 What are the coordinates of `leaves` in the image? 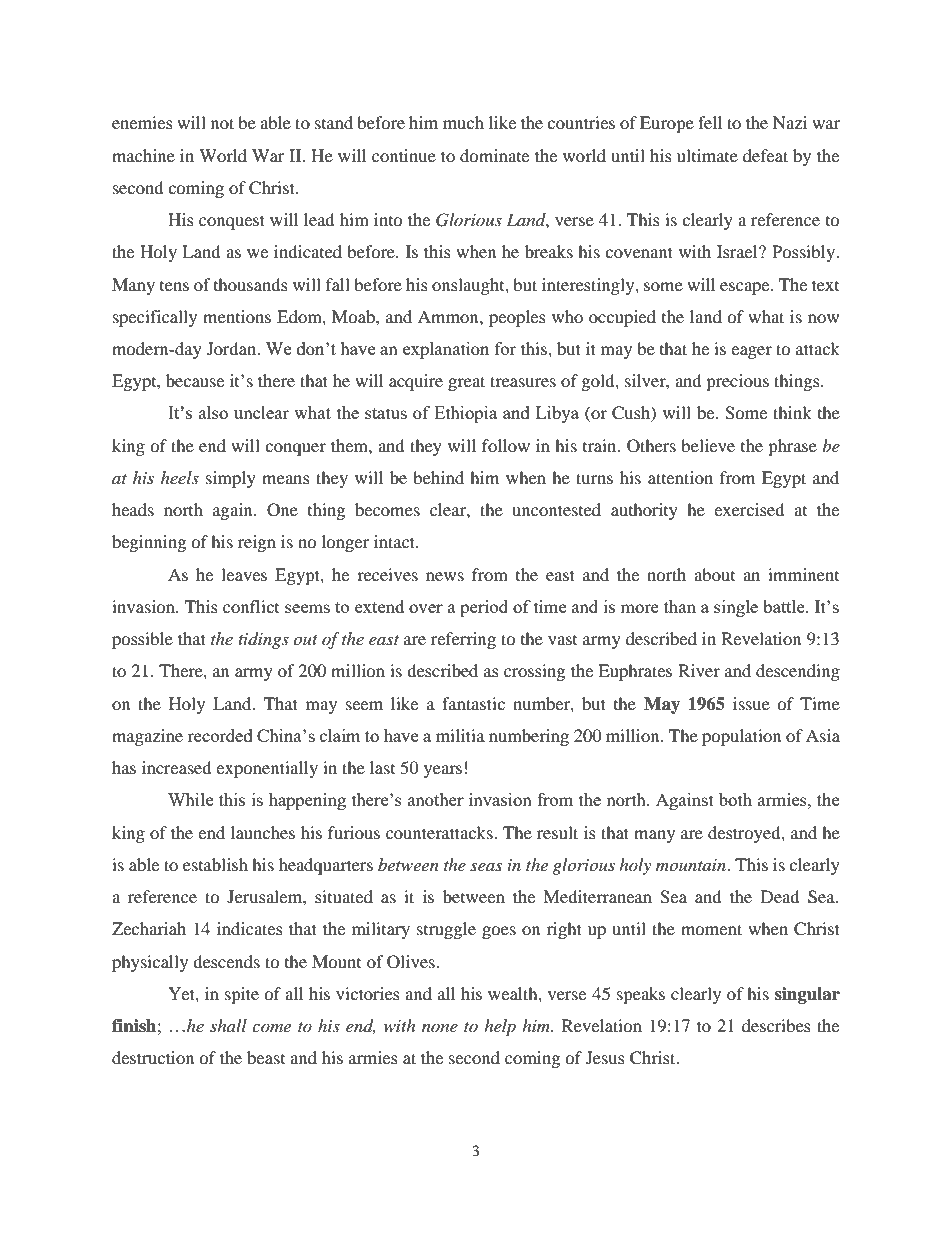 It's located at (244, 574).
